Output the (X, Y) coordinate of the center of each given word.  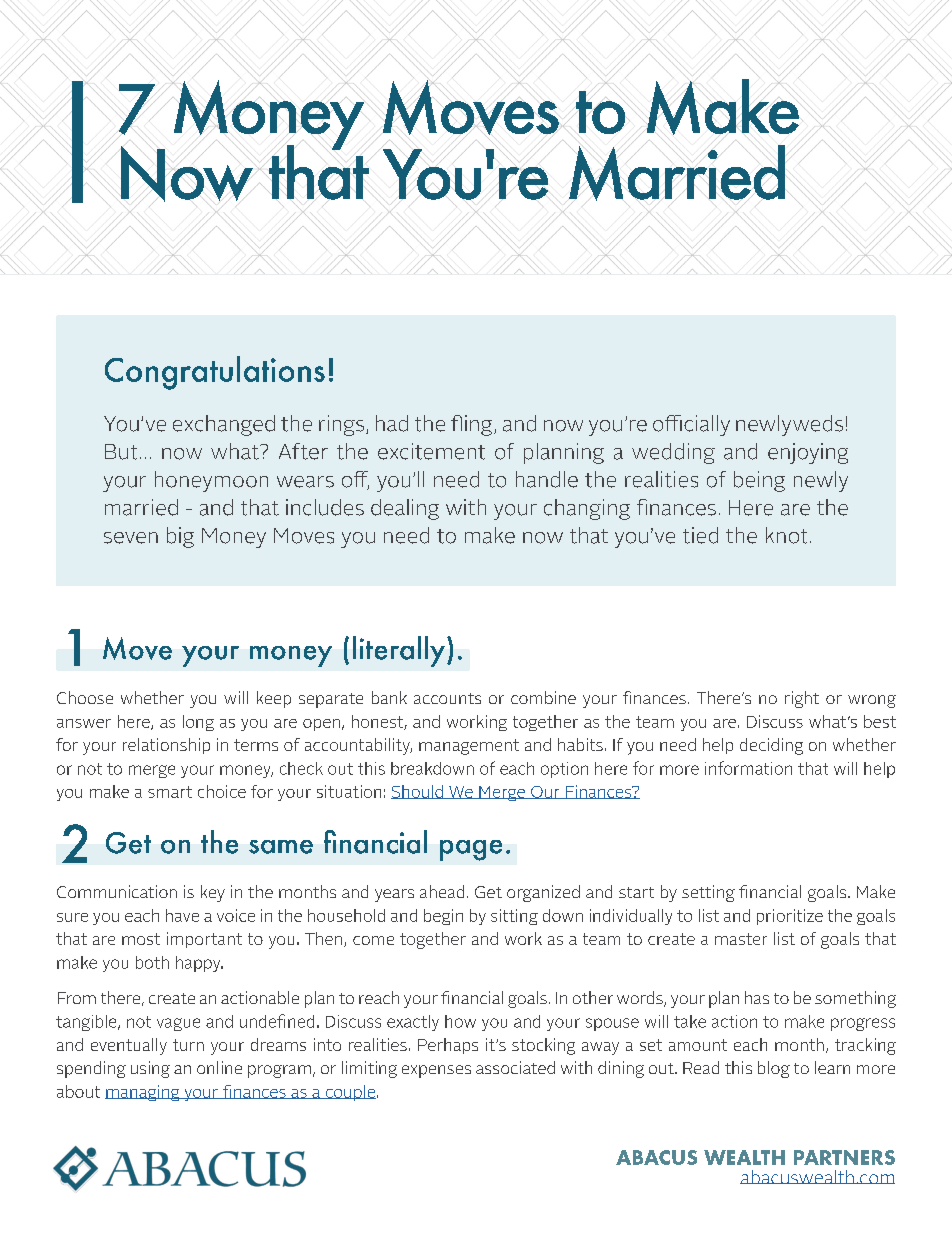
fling (473, 425)
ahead (442, 891)
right (802, 699)
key (213, 893)
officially (691, 425)
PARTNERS (844, 1157)
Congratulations (215, 373)
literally (399, 651)
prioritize (790, 917)
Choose (85, 697)
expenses (436, 1071)
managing (143, 1093)
